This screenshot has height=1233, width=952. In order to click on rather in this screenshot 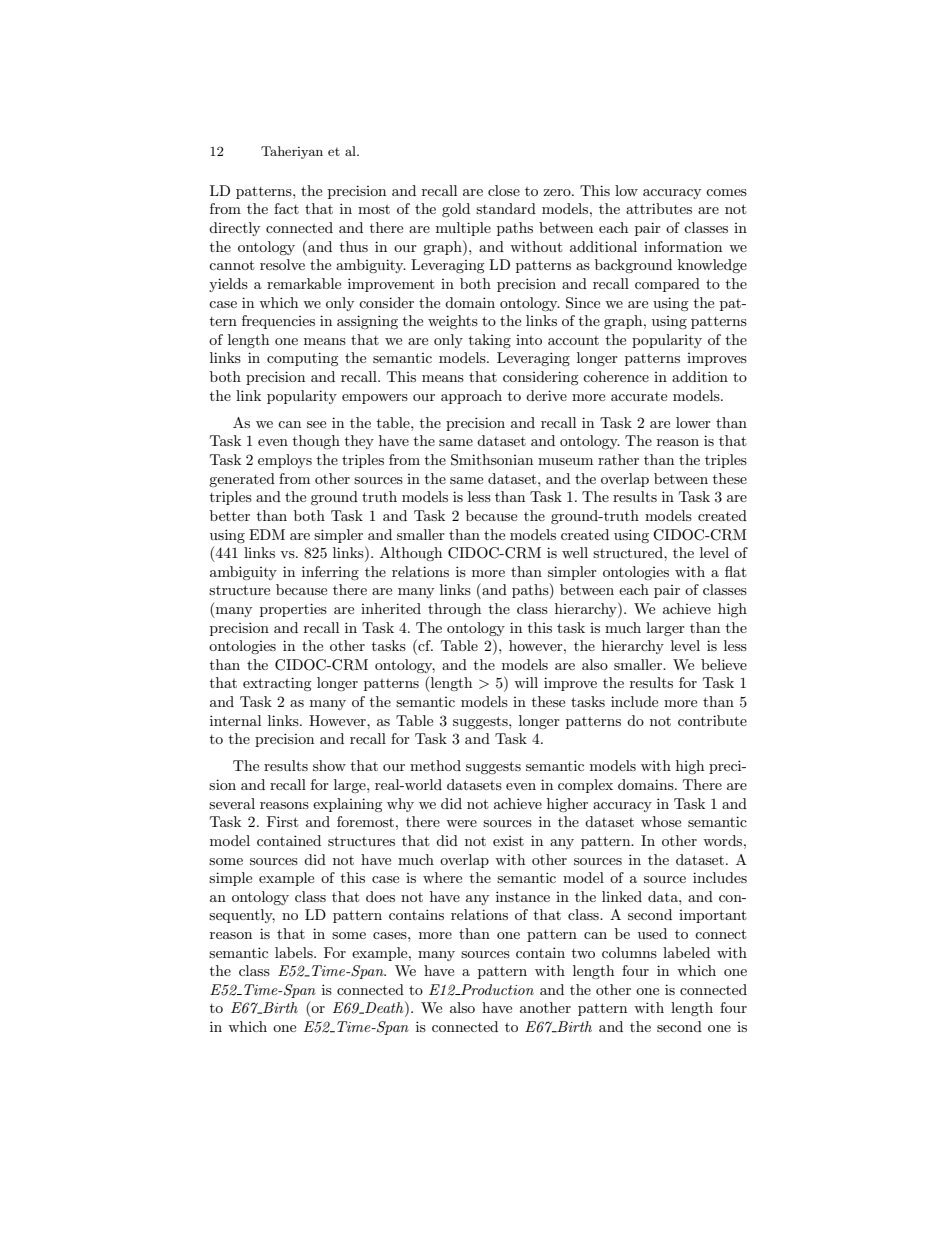, I will do `click(618, 459)`.
